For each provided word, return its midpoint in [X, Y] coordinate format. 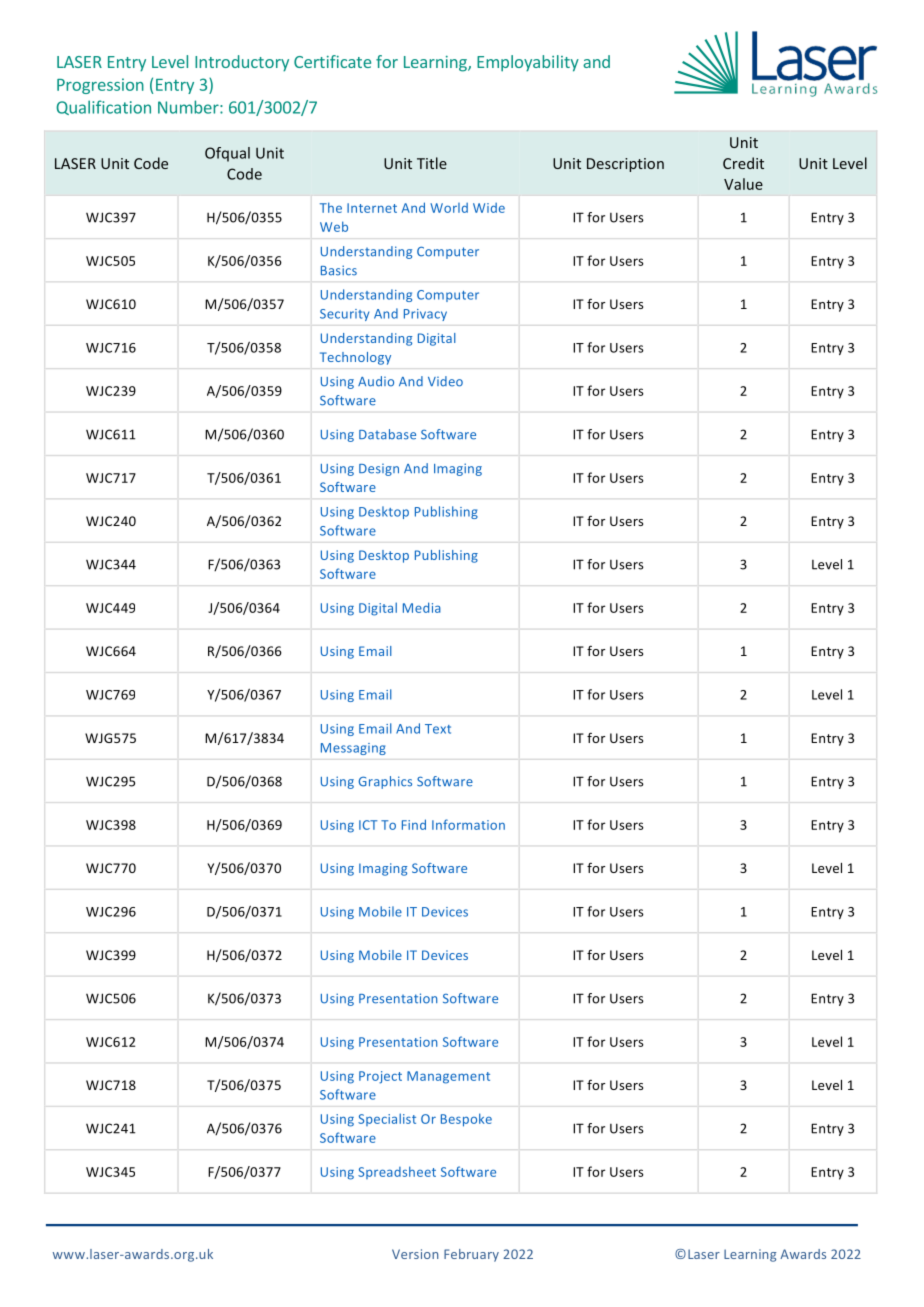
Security [344, 315]
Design [379, 470]
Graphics [385, 782]
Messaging [353, 749]
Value [743, 184]
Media [422, 607]
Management [448, 1077]
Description [625, 165]
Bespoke [466, 1120]
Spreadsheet [397, 1172]
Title [432, 163]
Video [445, 381]
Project [380, 1077]
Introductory [242, 63]
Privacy [425, 315]
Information [468, 824]
